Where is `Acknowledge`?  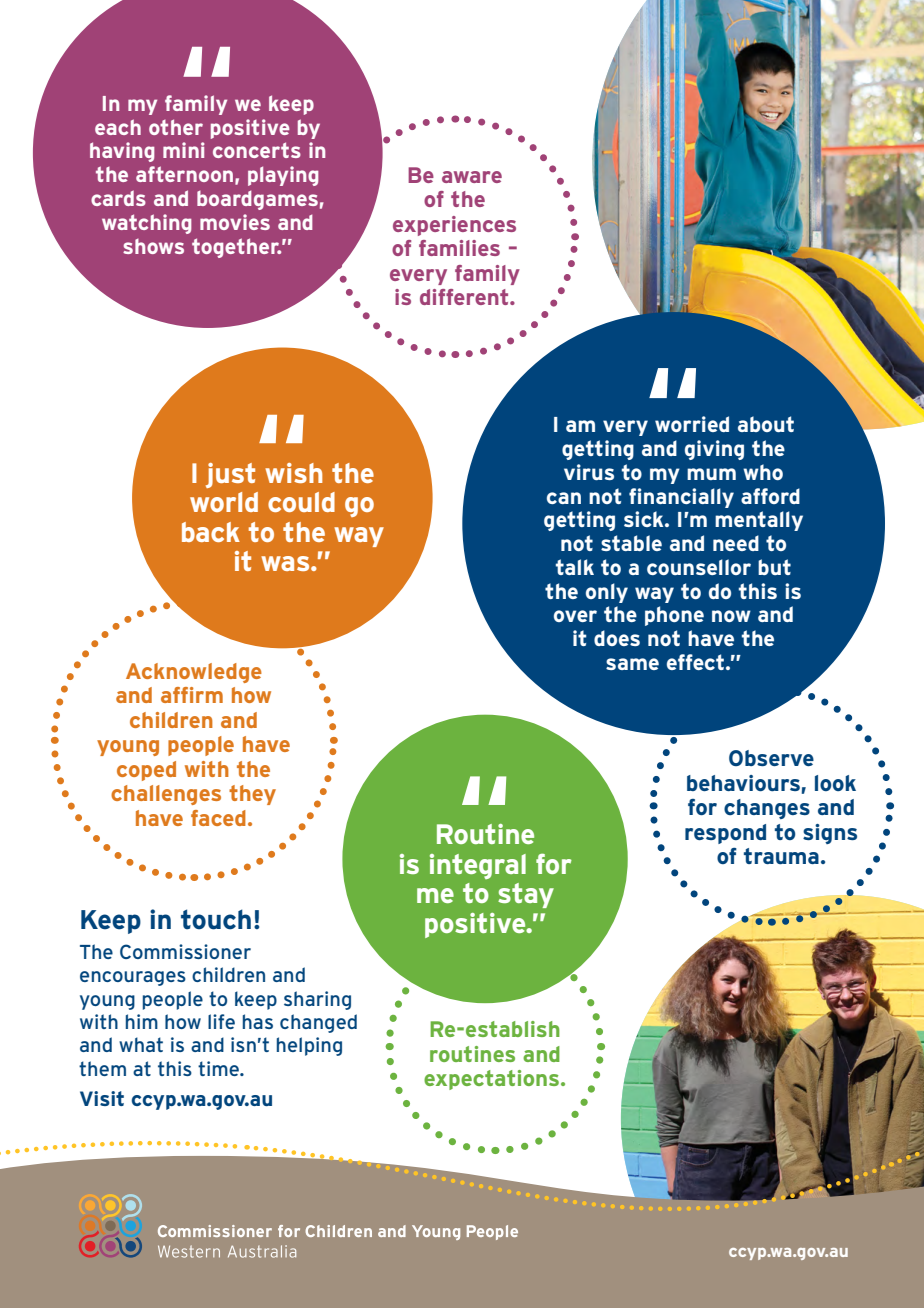
Acknowledge is located at coordinates (194, 673).
